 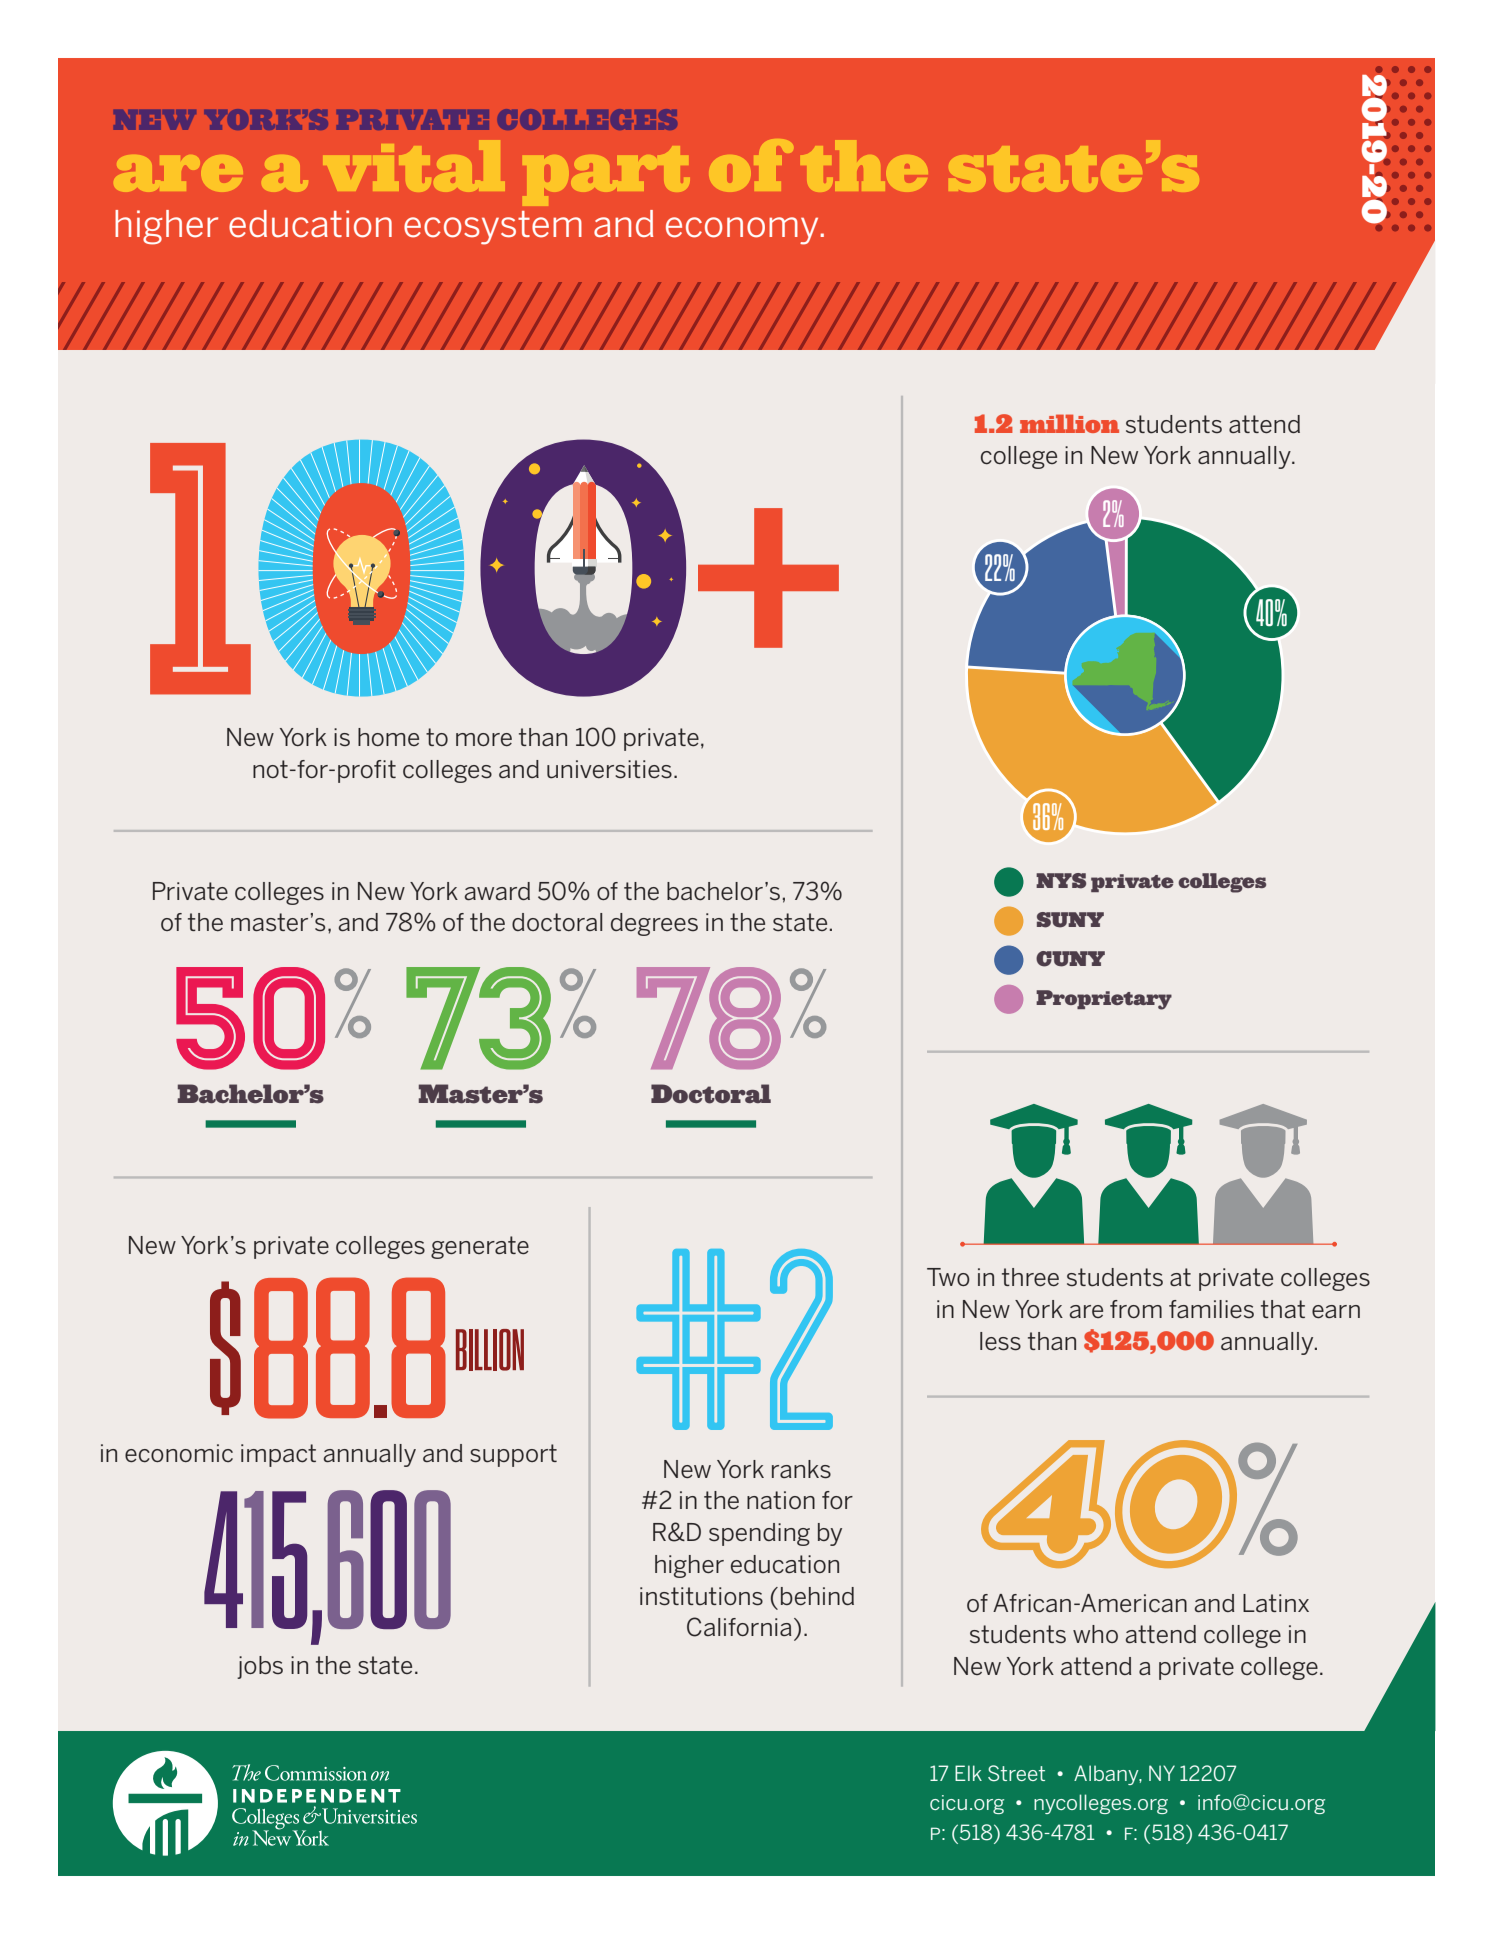 I want to click on Proprietary, so click(x=1104, y=1000).
